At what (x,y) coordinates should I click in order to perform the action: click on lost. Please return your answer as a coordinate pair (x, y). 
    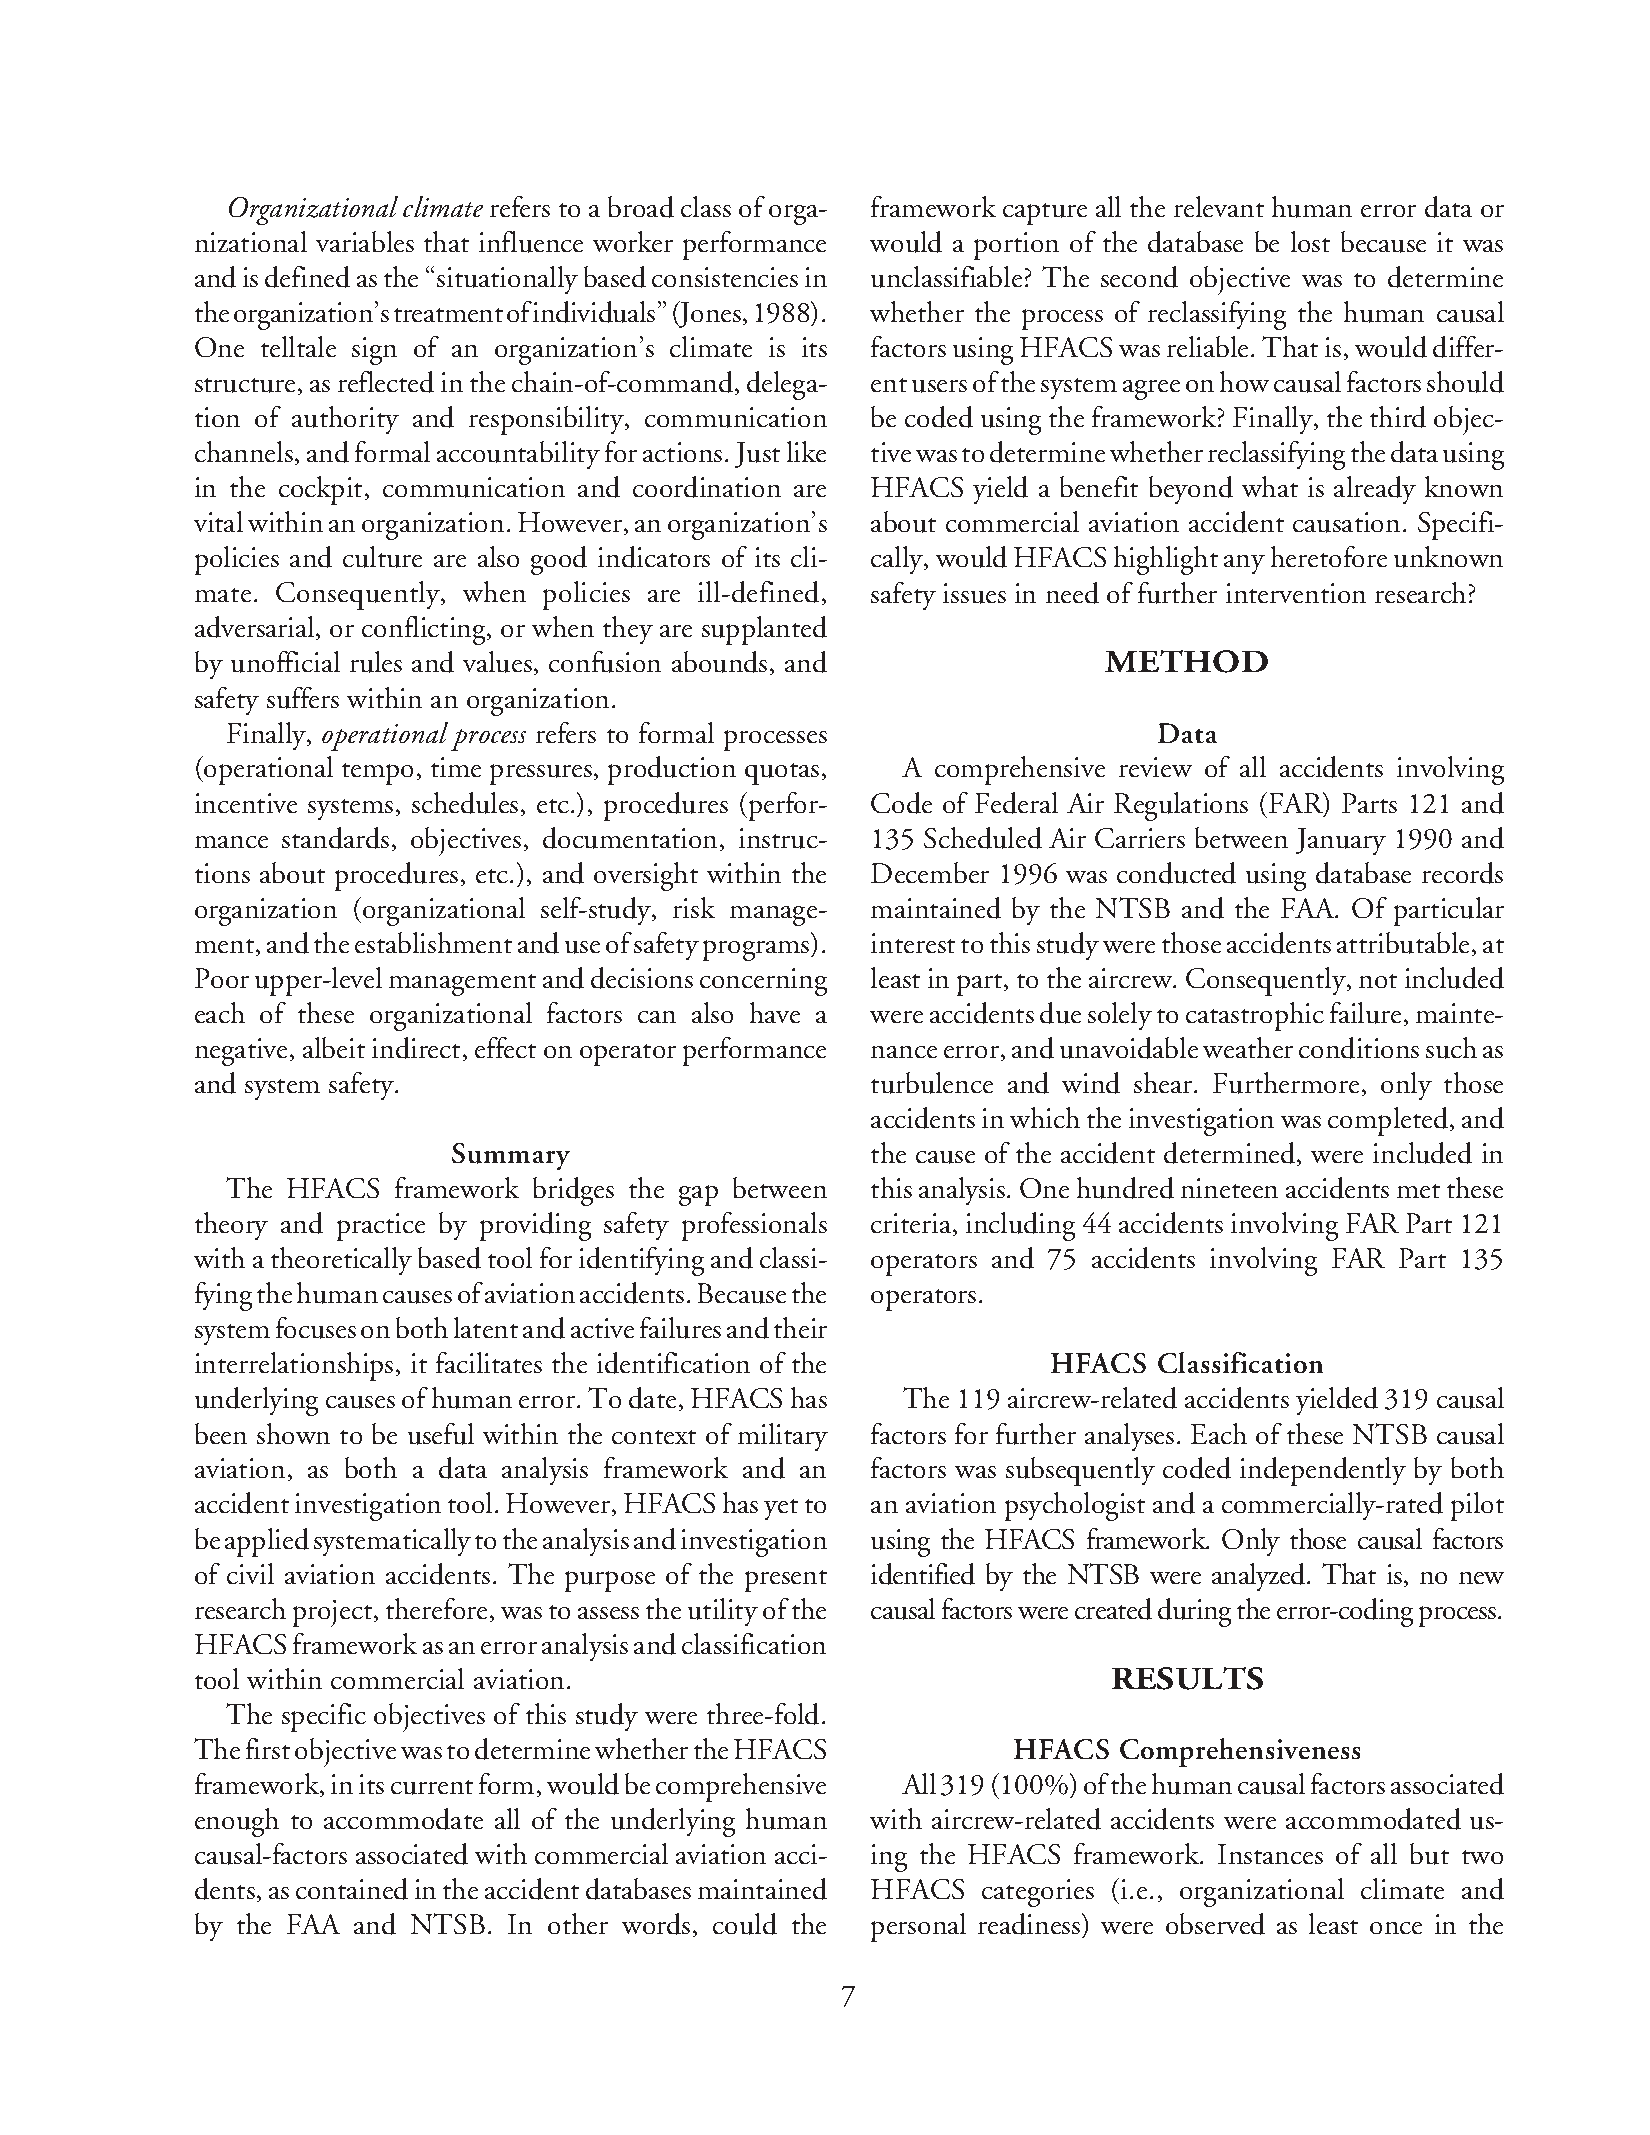
    Looking at the image, I should click on (1310, 241).
